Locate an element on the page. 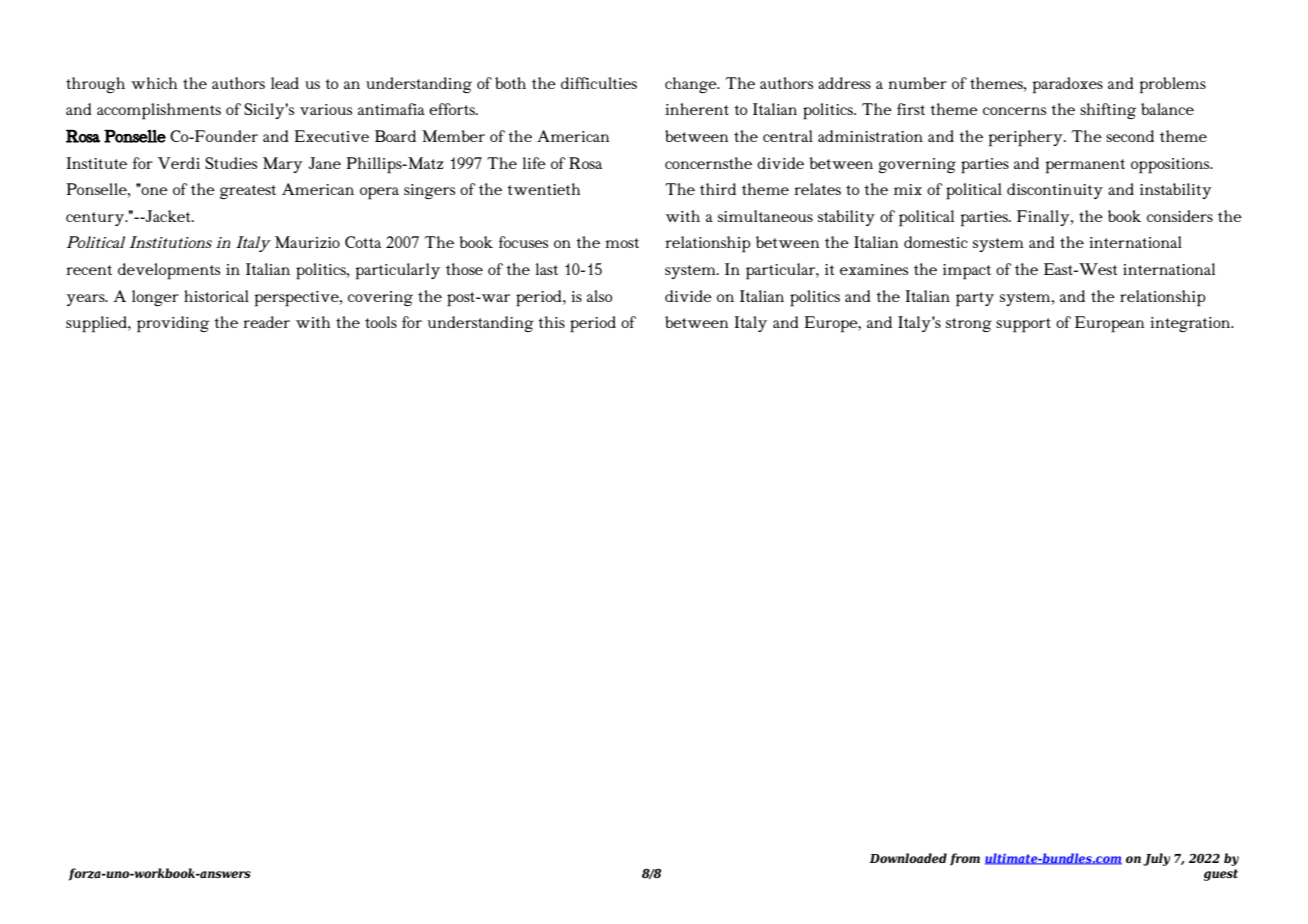 This document has width=1308, height=924. shifting is located at coordinates (1108, 111).
